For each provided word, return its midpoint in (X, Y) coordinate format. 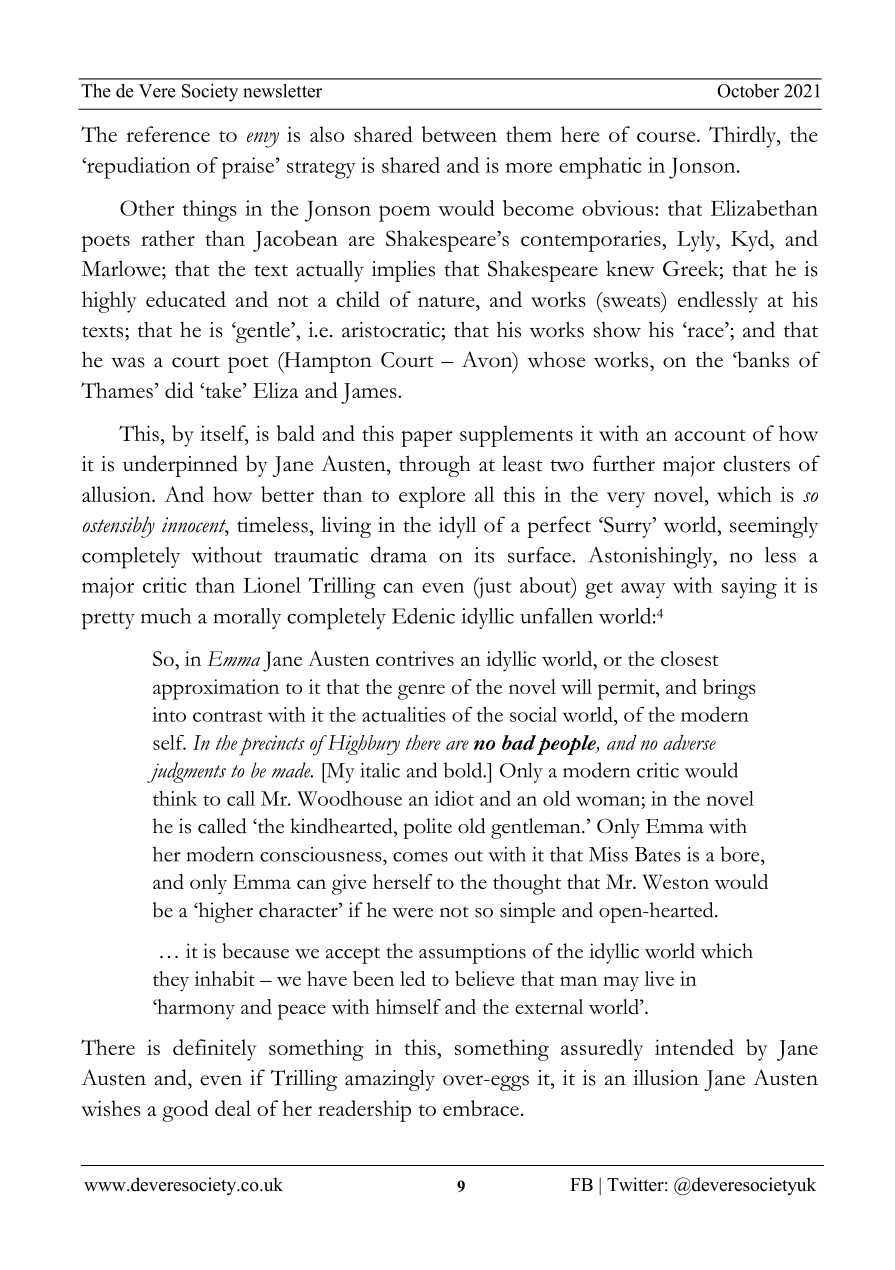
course (667, 137)
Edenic (423, 616)
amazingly (390, 1080)
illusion (666, 1078)
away (643, 591)
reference (168, 134)
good (185, 1111)
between (459, 134)
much (166, 616)
